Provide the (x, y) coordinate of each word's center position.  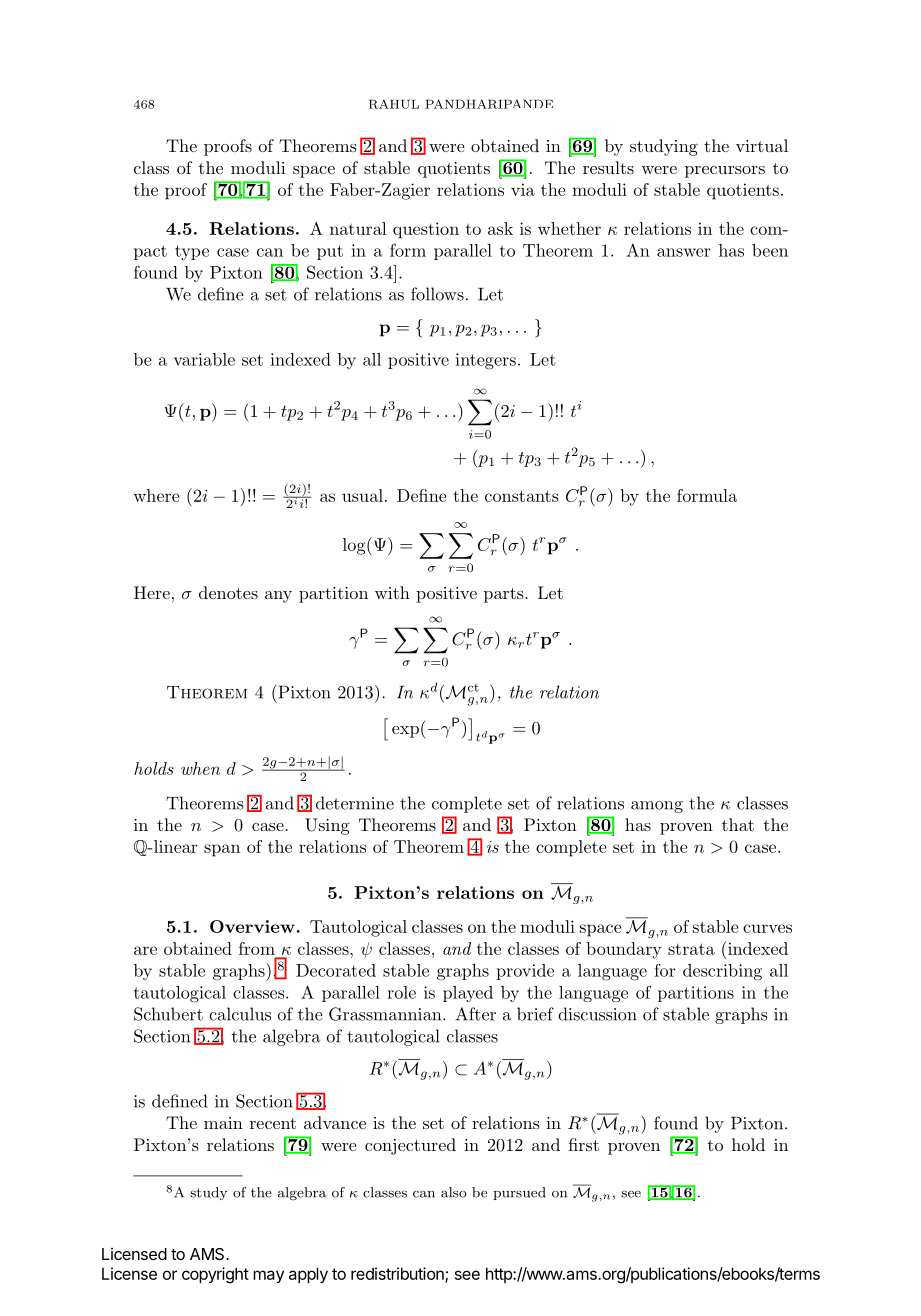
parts (505, 595)
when (200, 768)
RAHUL (394, 104)
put (330, 252)
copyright (215, 1275)
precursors (725, 172)
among (657, 807)
